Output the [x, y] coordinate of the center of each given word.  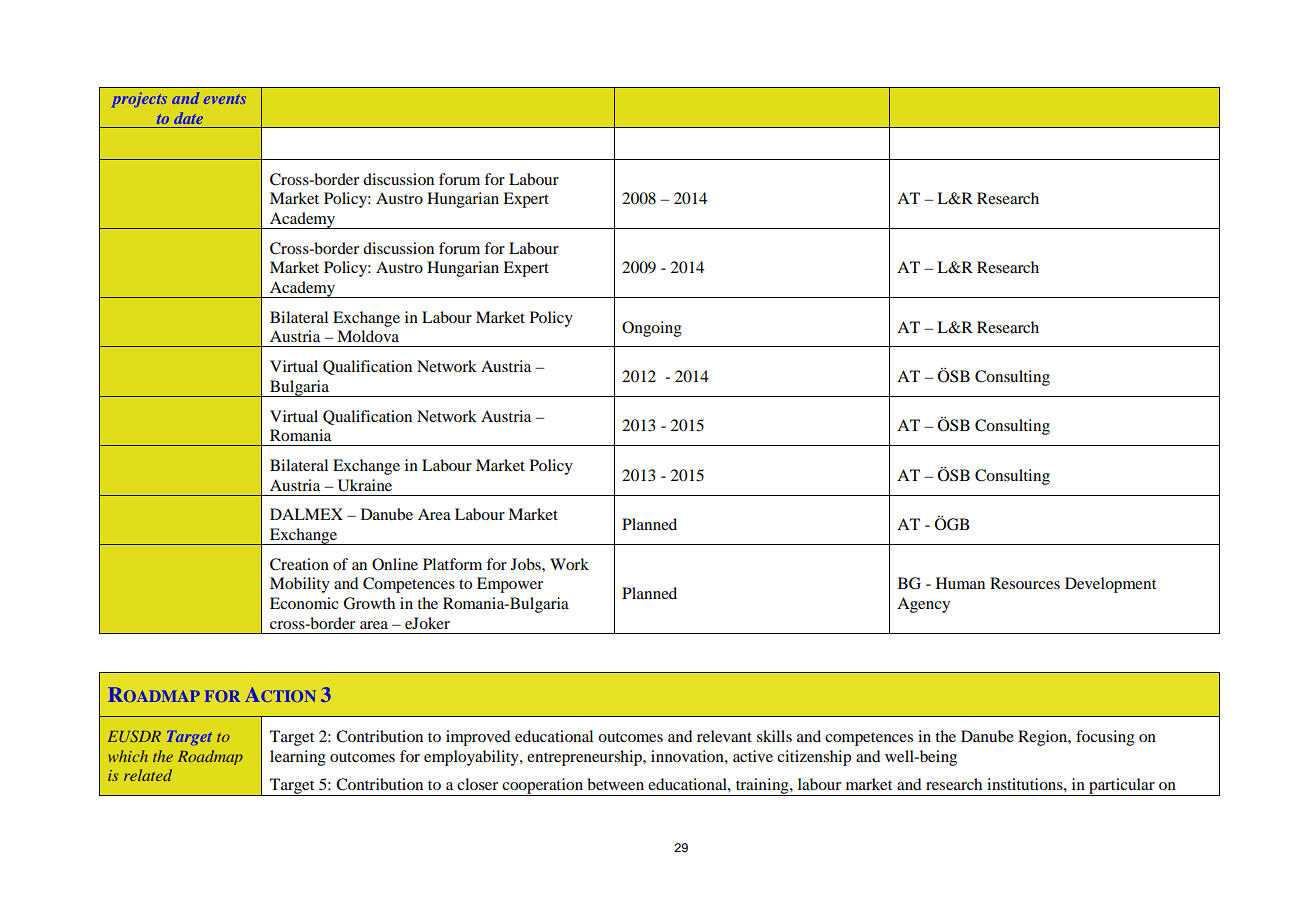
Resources [1025, 583]
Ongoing [652, 329]
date [189, 118]
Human [960, 583]
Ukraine [365, 485]
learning [298, 758]
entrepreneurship [585, 758]
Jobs [527, 564]
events [225, 99]
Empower [510, 585]
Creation [299, 564]
